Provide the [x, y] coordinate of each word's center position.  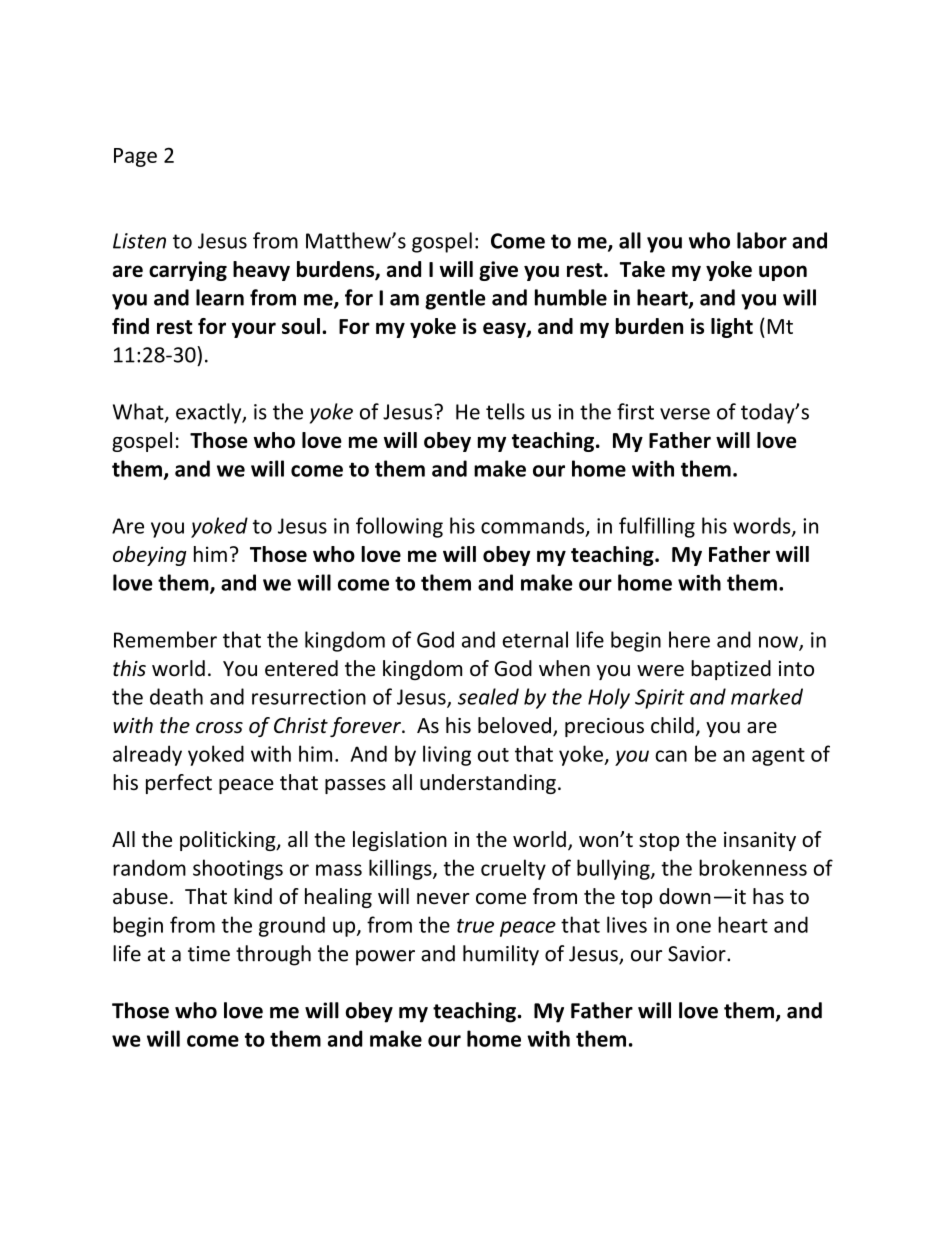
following [399, 527]
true [475, 926]
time [209, 954]
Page [135, 157]
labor [762, 240]
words [763, 526]
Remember [165, 639]
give [498, 271]
